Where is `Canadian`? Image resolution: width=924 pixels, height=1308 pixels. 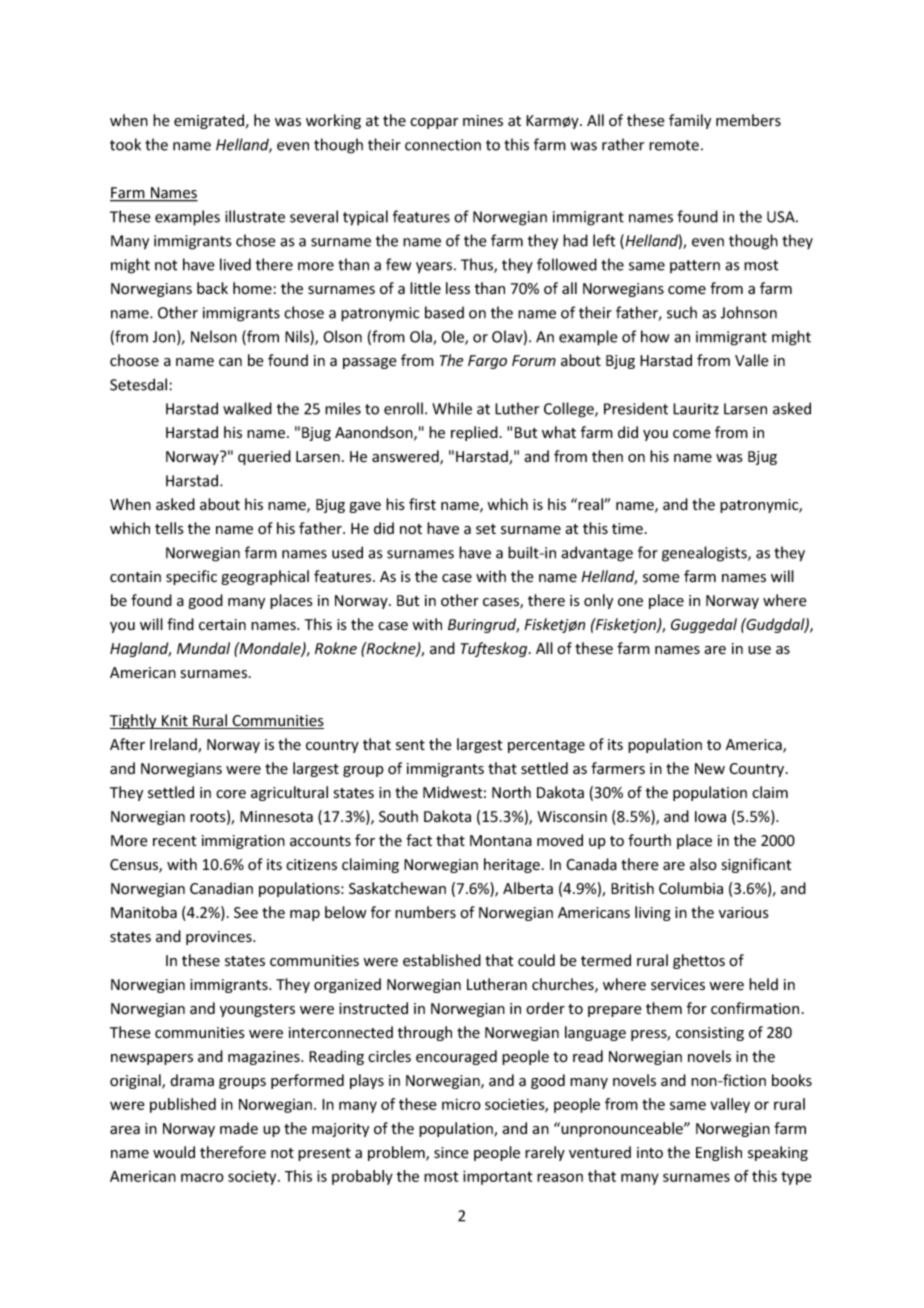 Canadian is located at coordinates (221, 888).
